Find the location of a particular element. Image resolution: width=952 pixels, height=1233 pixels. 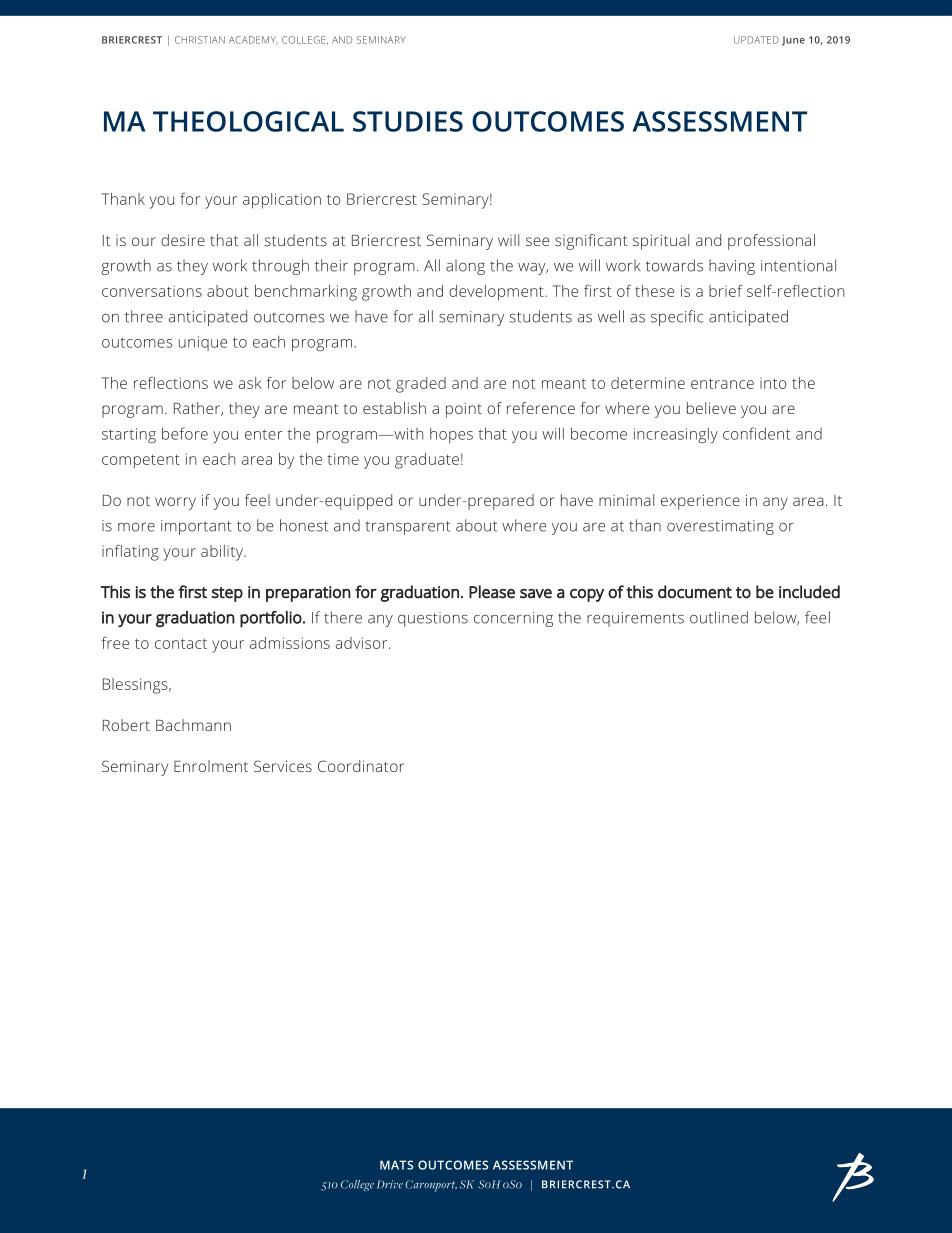

experience is located at coordinates (700, 502).
